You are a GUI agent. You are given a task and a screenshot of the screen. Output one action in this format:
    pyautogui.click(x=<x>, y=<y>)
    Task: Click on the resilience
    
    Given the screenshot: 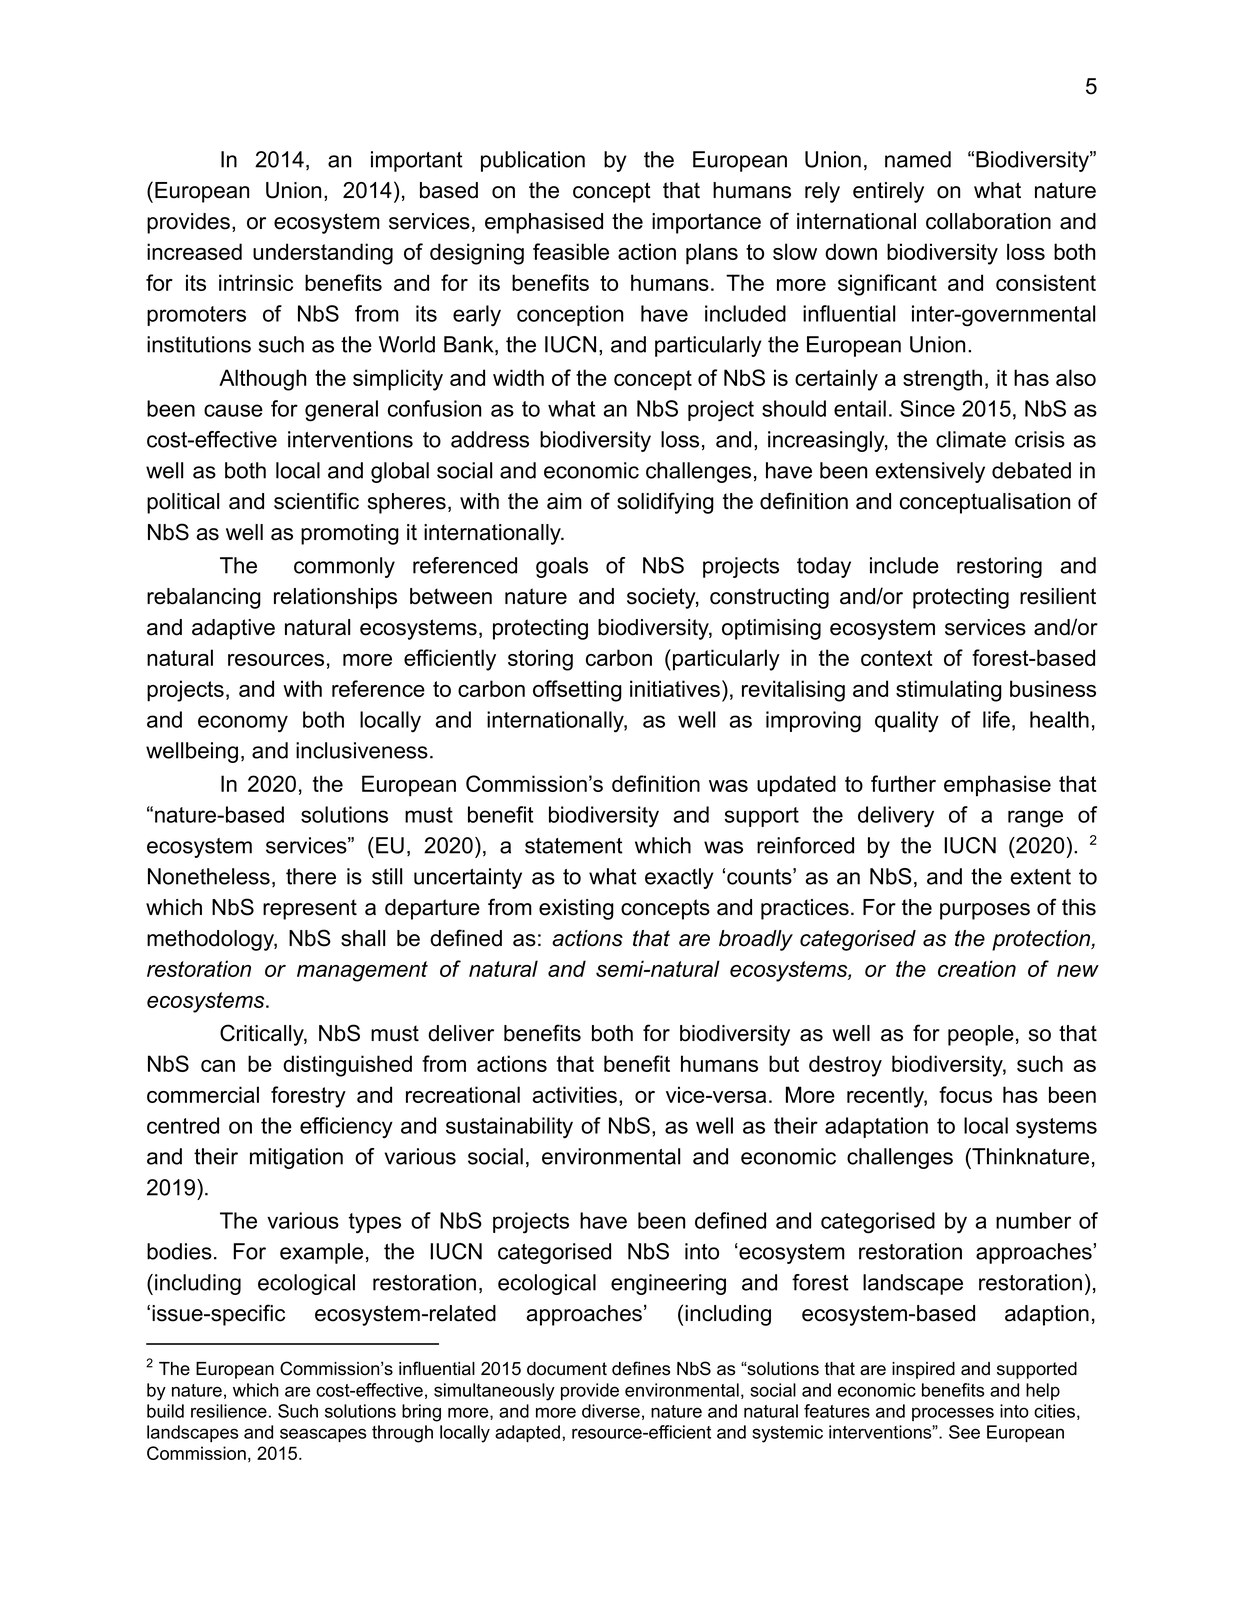 What is the action you would take?
    pyautogui.click(x=229, y=1411)
